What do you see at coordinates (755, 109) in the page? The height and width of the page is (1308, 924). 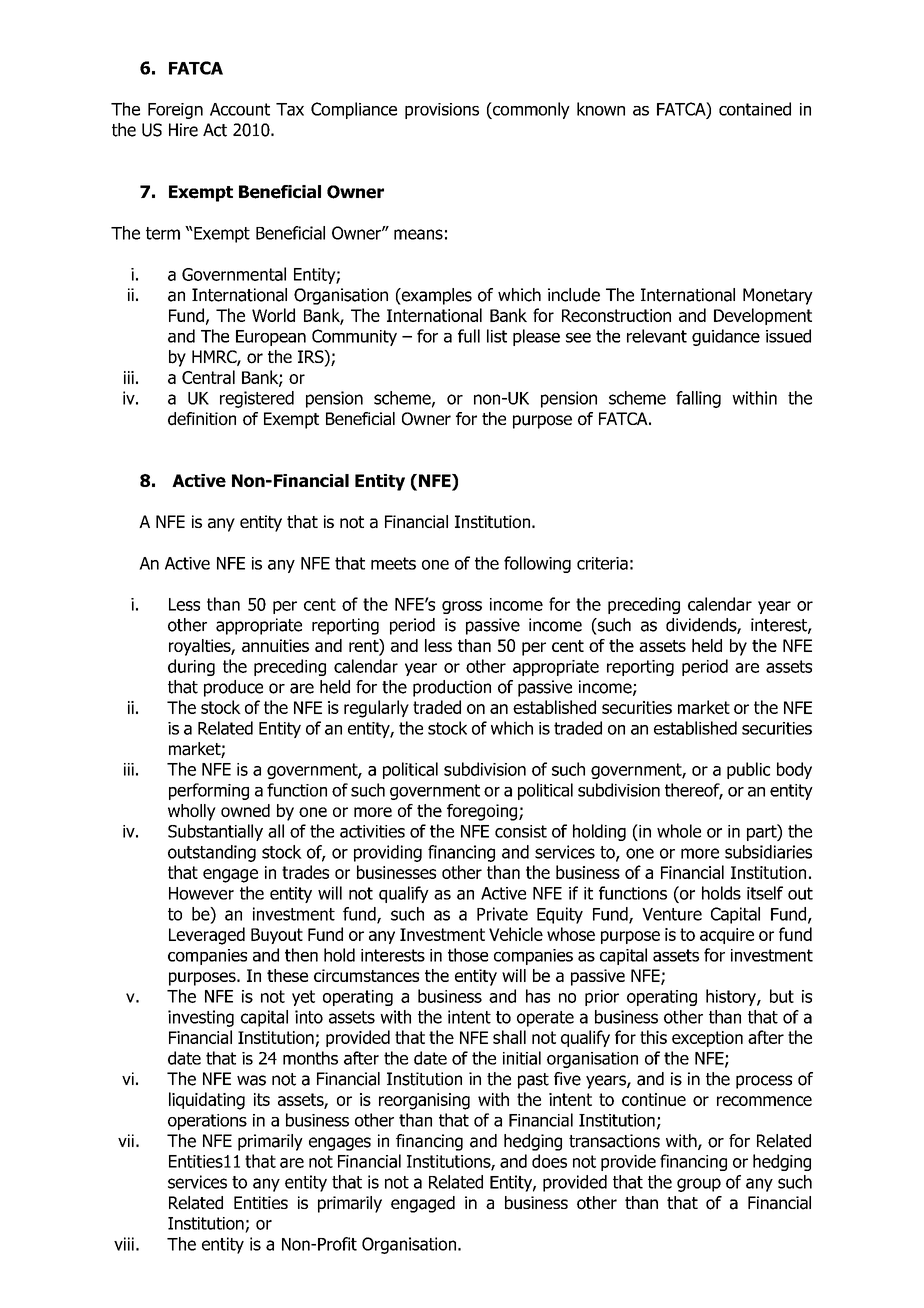 I see `contained` at bounding box center [755, 109].
